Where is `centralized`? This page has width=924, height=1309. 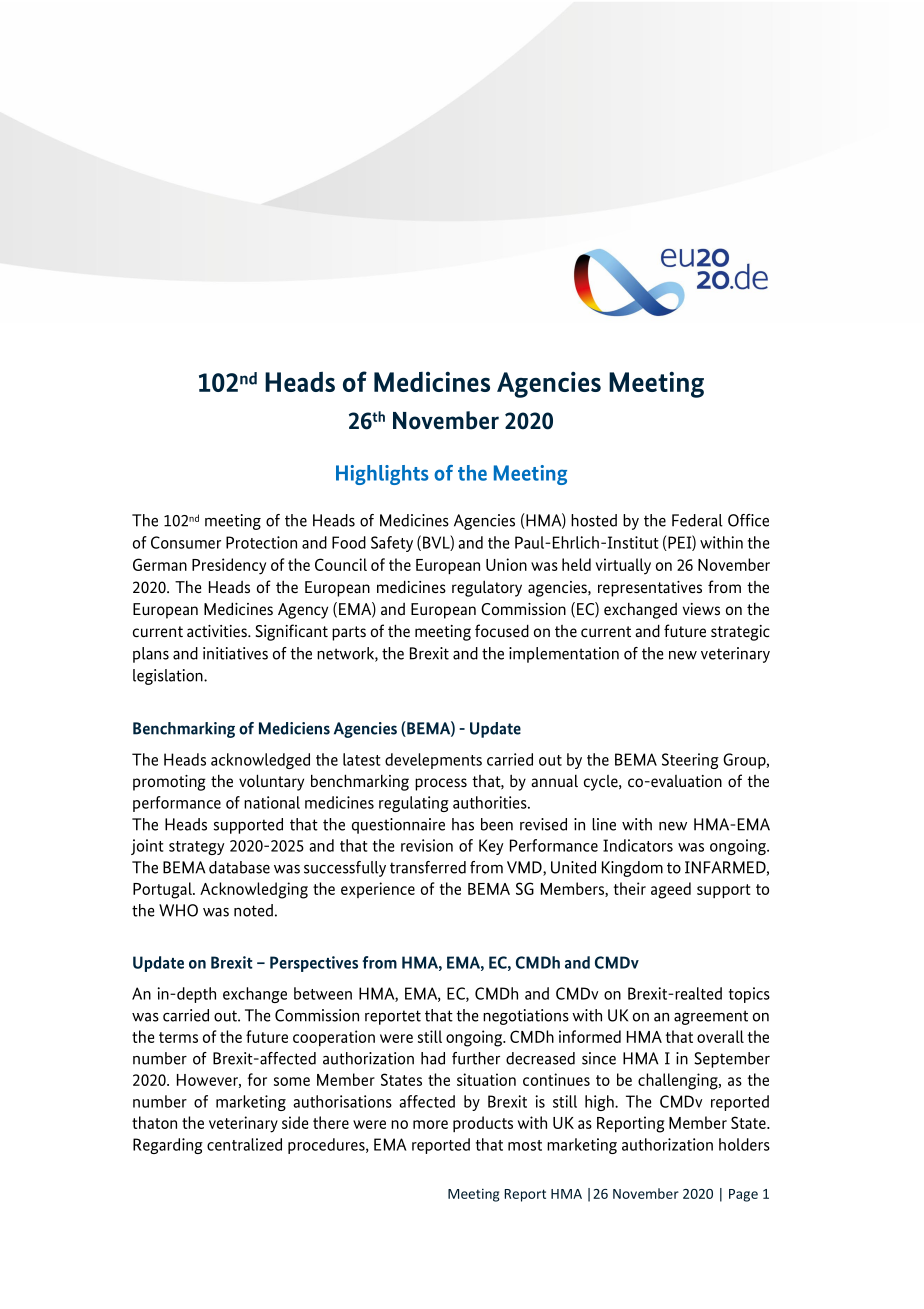
centralized is located at coordinates (244, 1144).
